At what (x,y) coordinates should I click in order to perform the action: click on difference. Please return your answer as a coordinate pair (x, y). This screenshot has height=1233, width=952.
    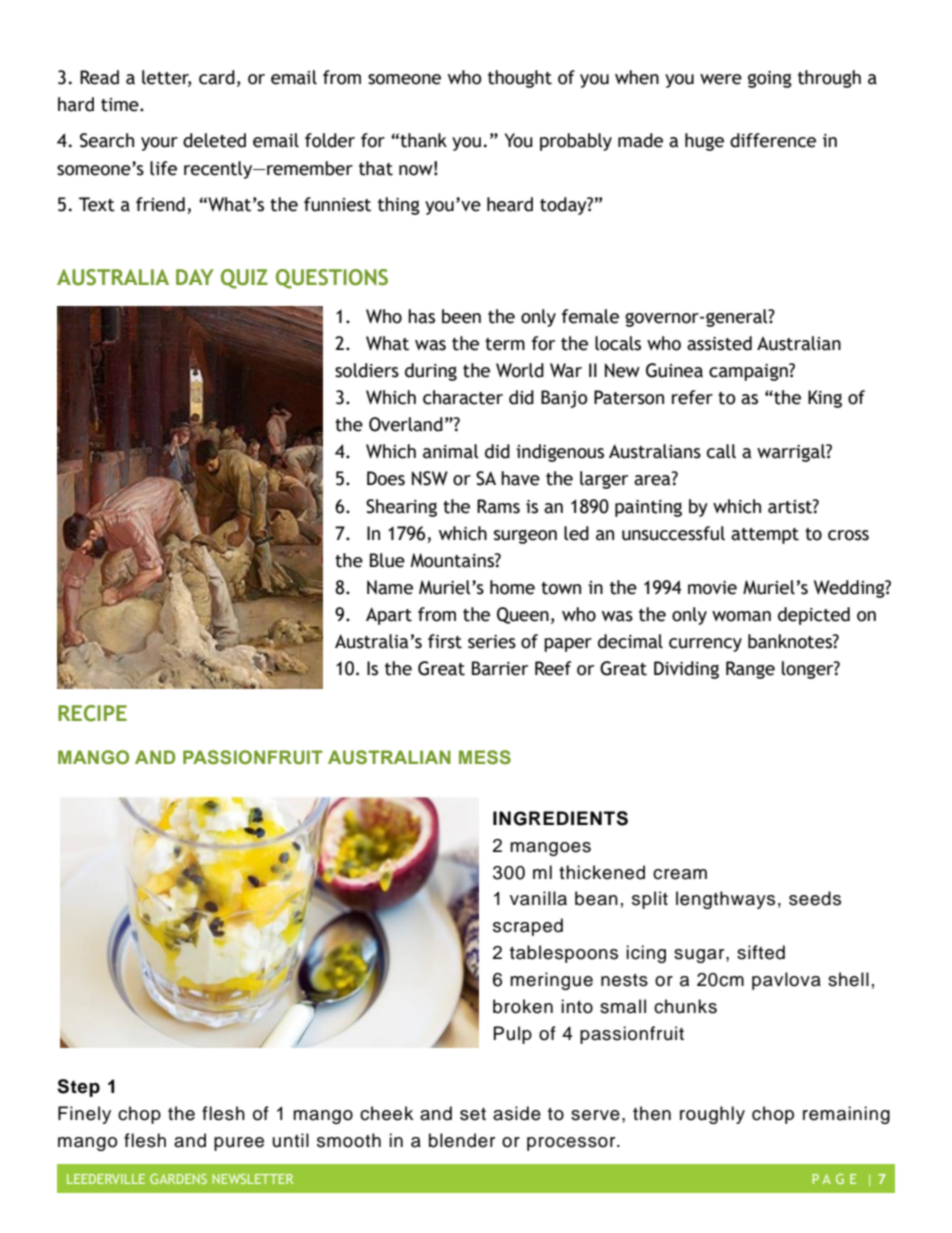
    Looking at the image, I should click on (773, 140).
